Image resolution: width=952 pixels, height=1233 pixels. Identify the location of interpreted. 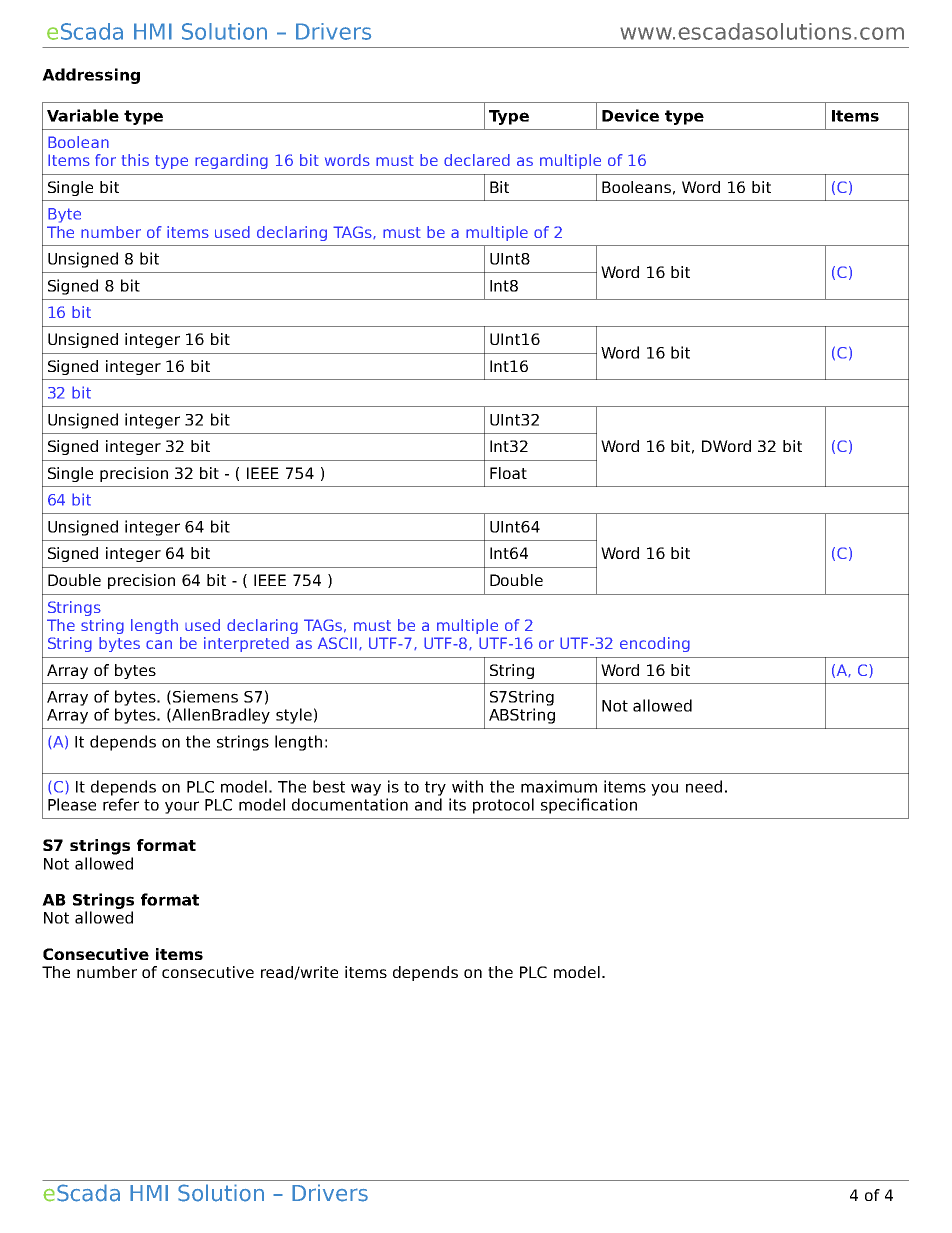
(246, 644).
